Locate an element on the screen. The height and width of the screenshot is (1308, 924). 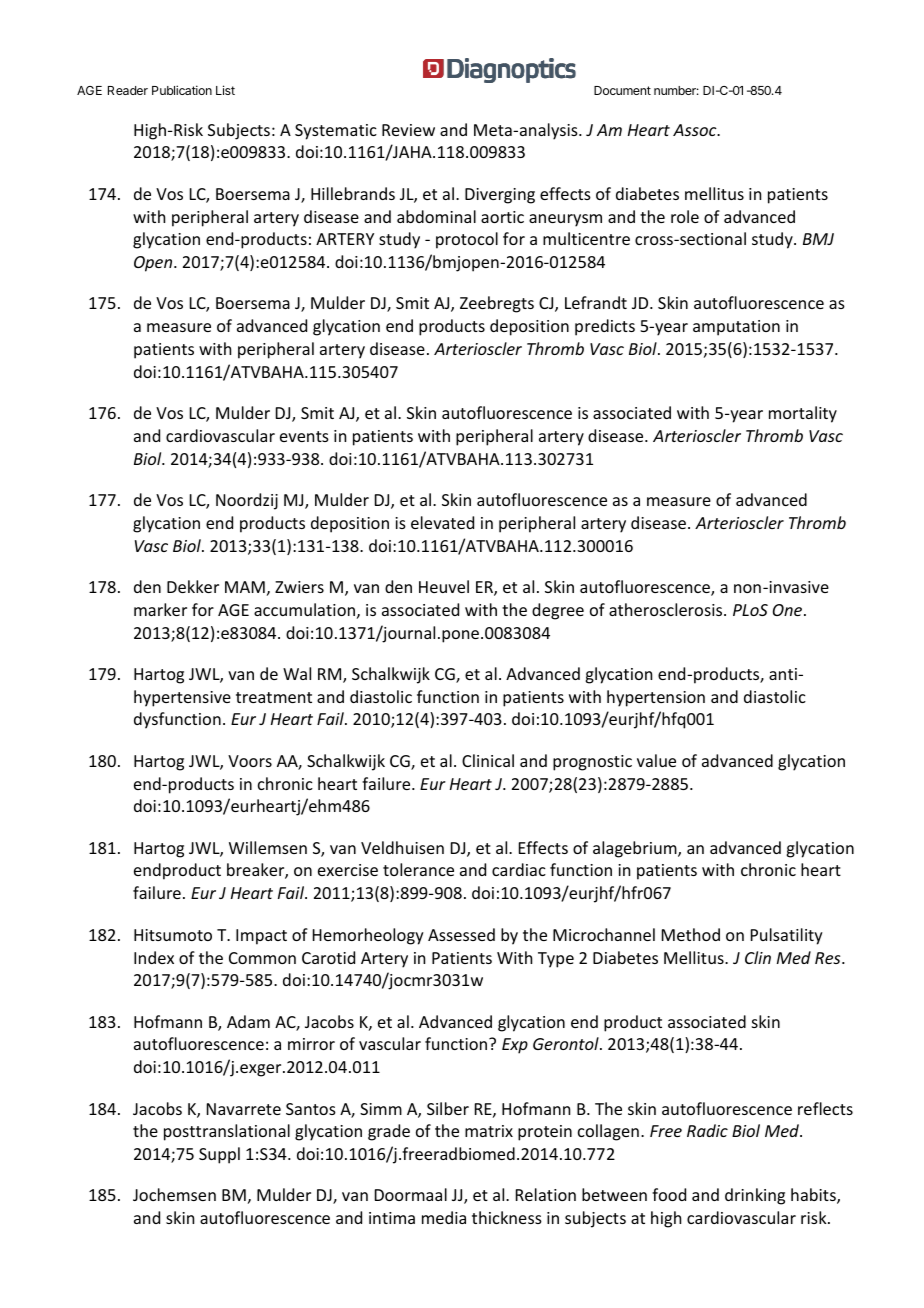
value is located at coordinates (656, 760).
